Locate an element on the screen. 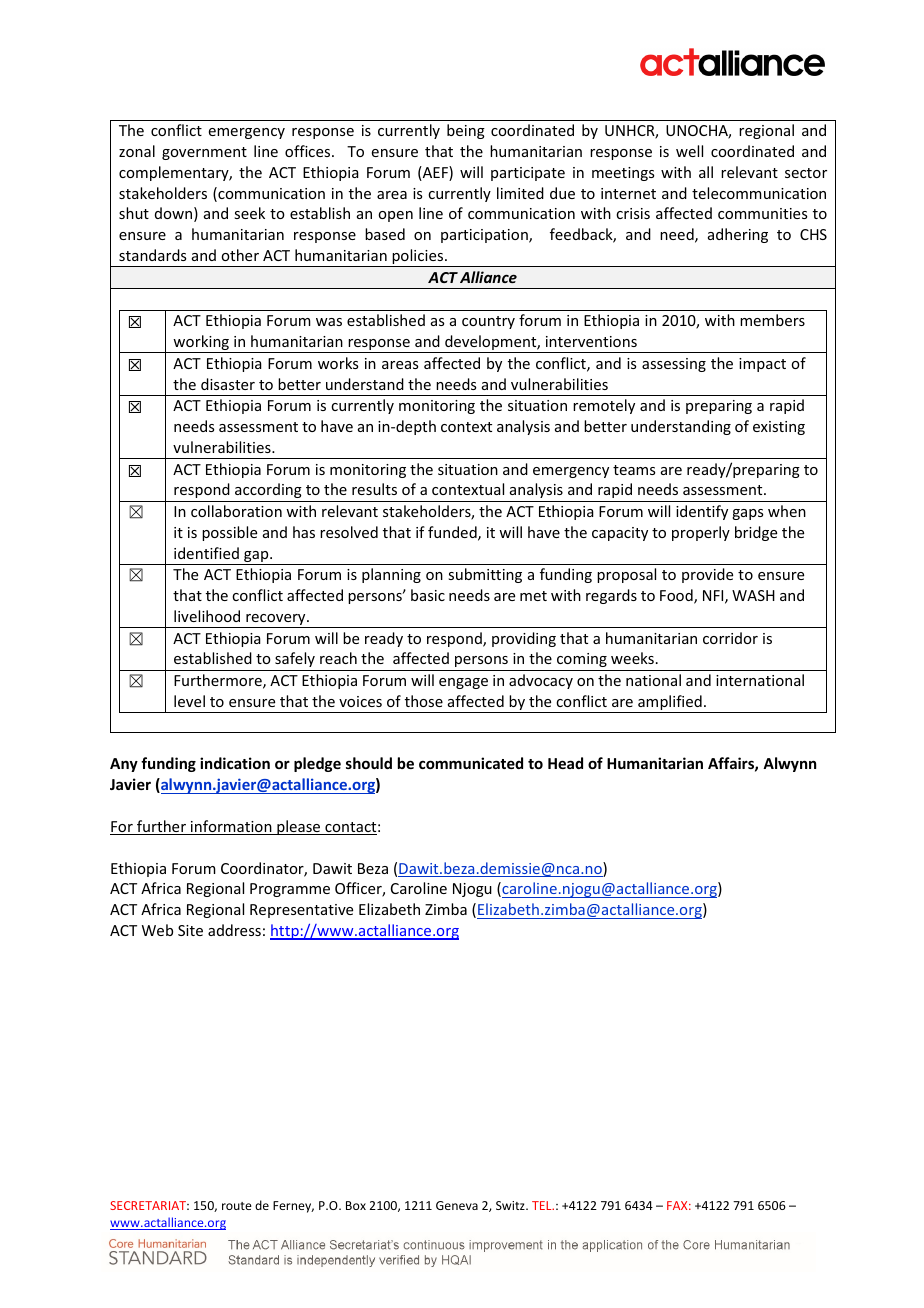 This screenshot has height=1308, width=924. Box is located at coordinates (356, 1205).
